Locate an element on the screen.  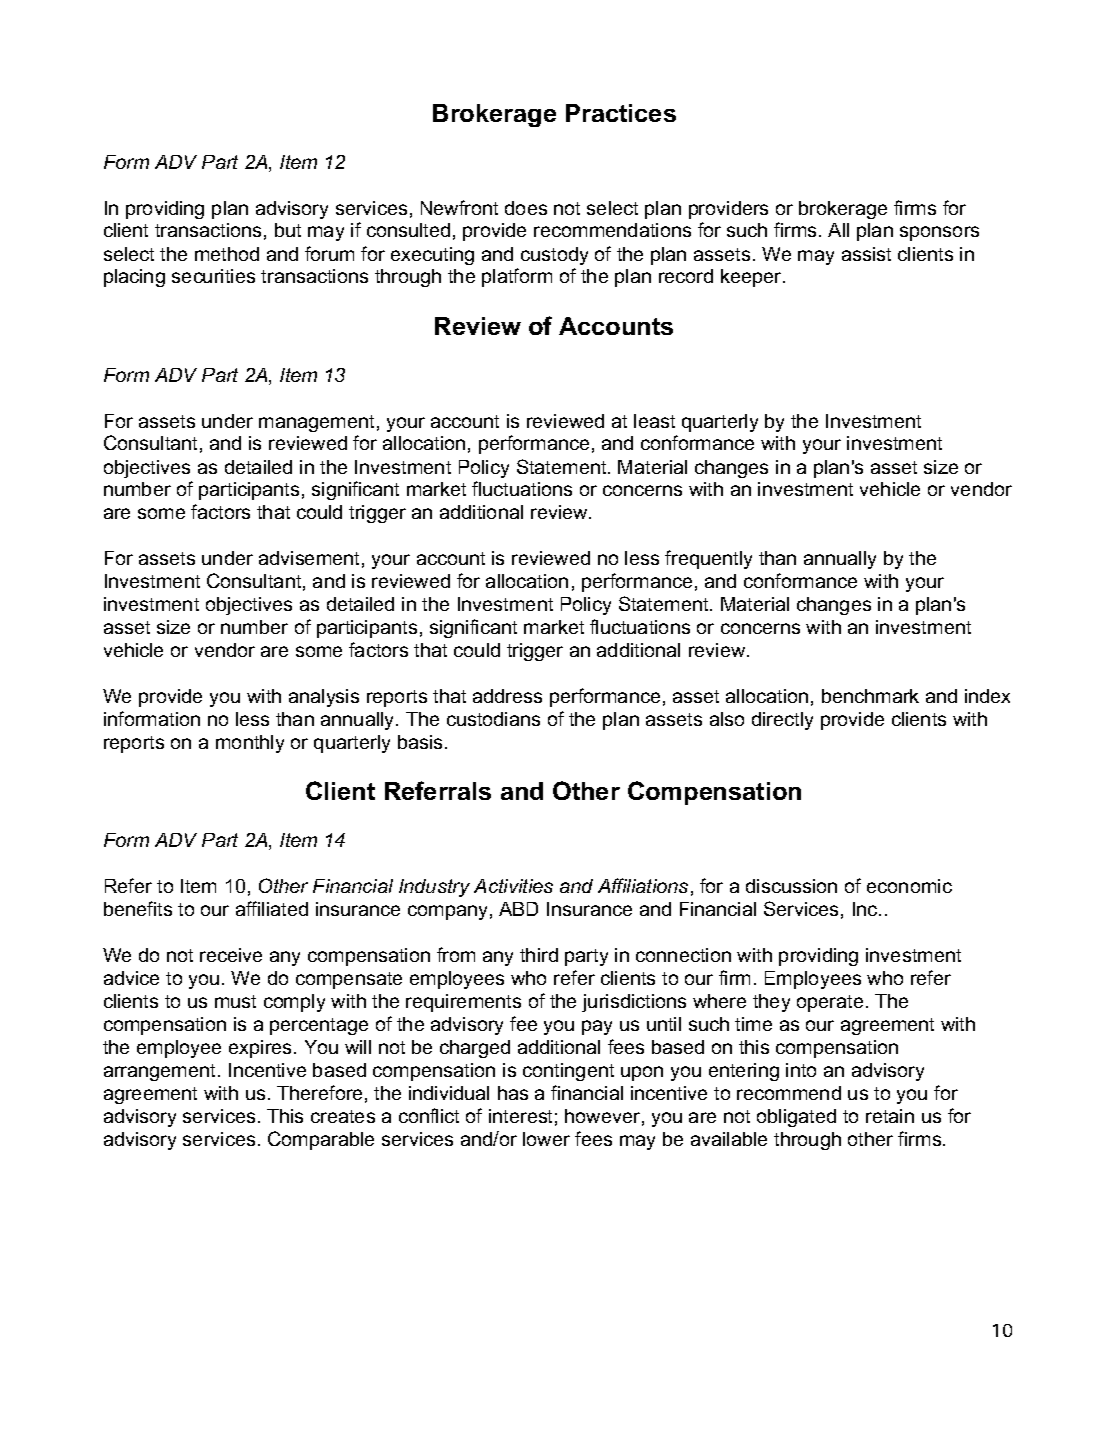
arrangement is located at coordinates (161, 1072).
